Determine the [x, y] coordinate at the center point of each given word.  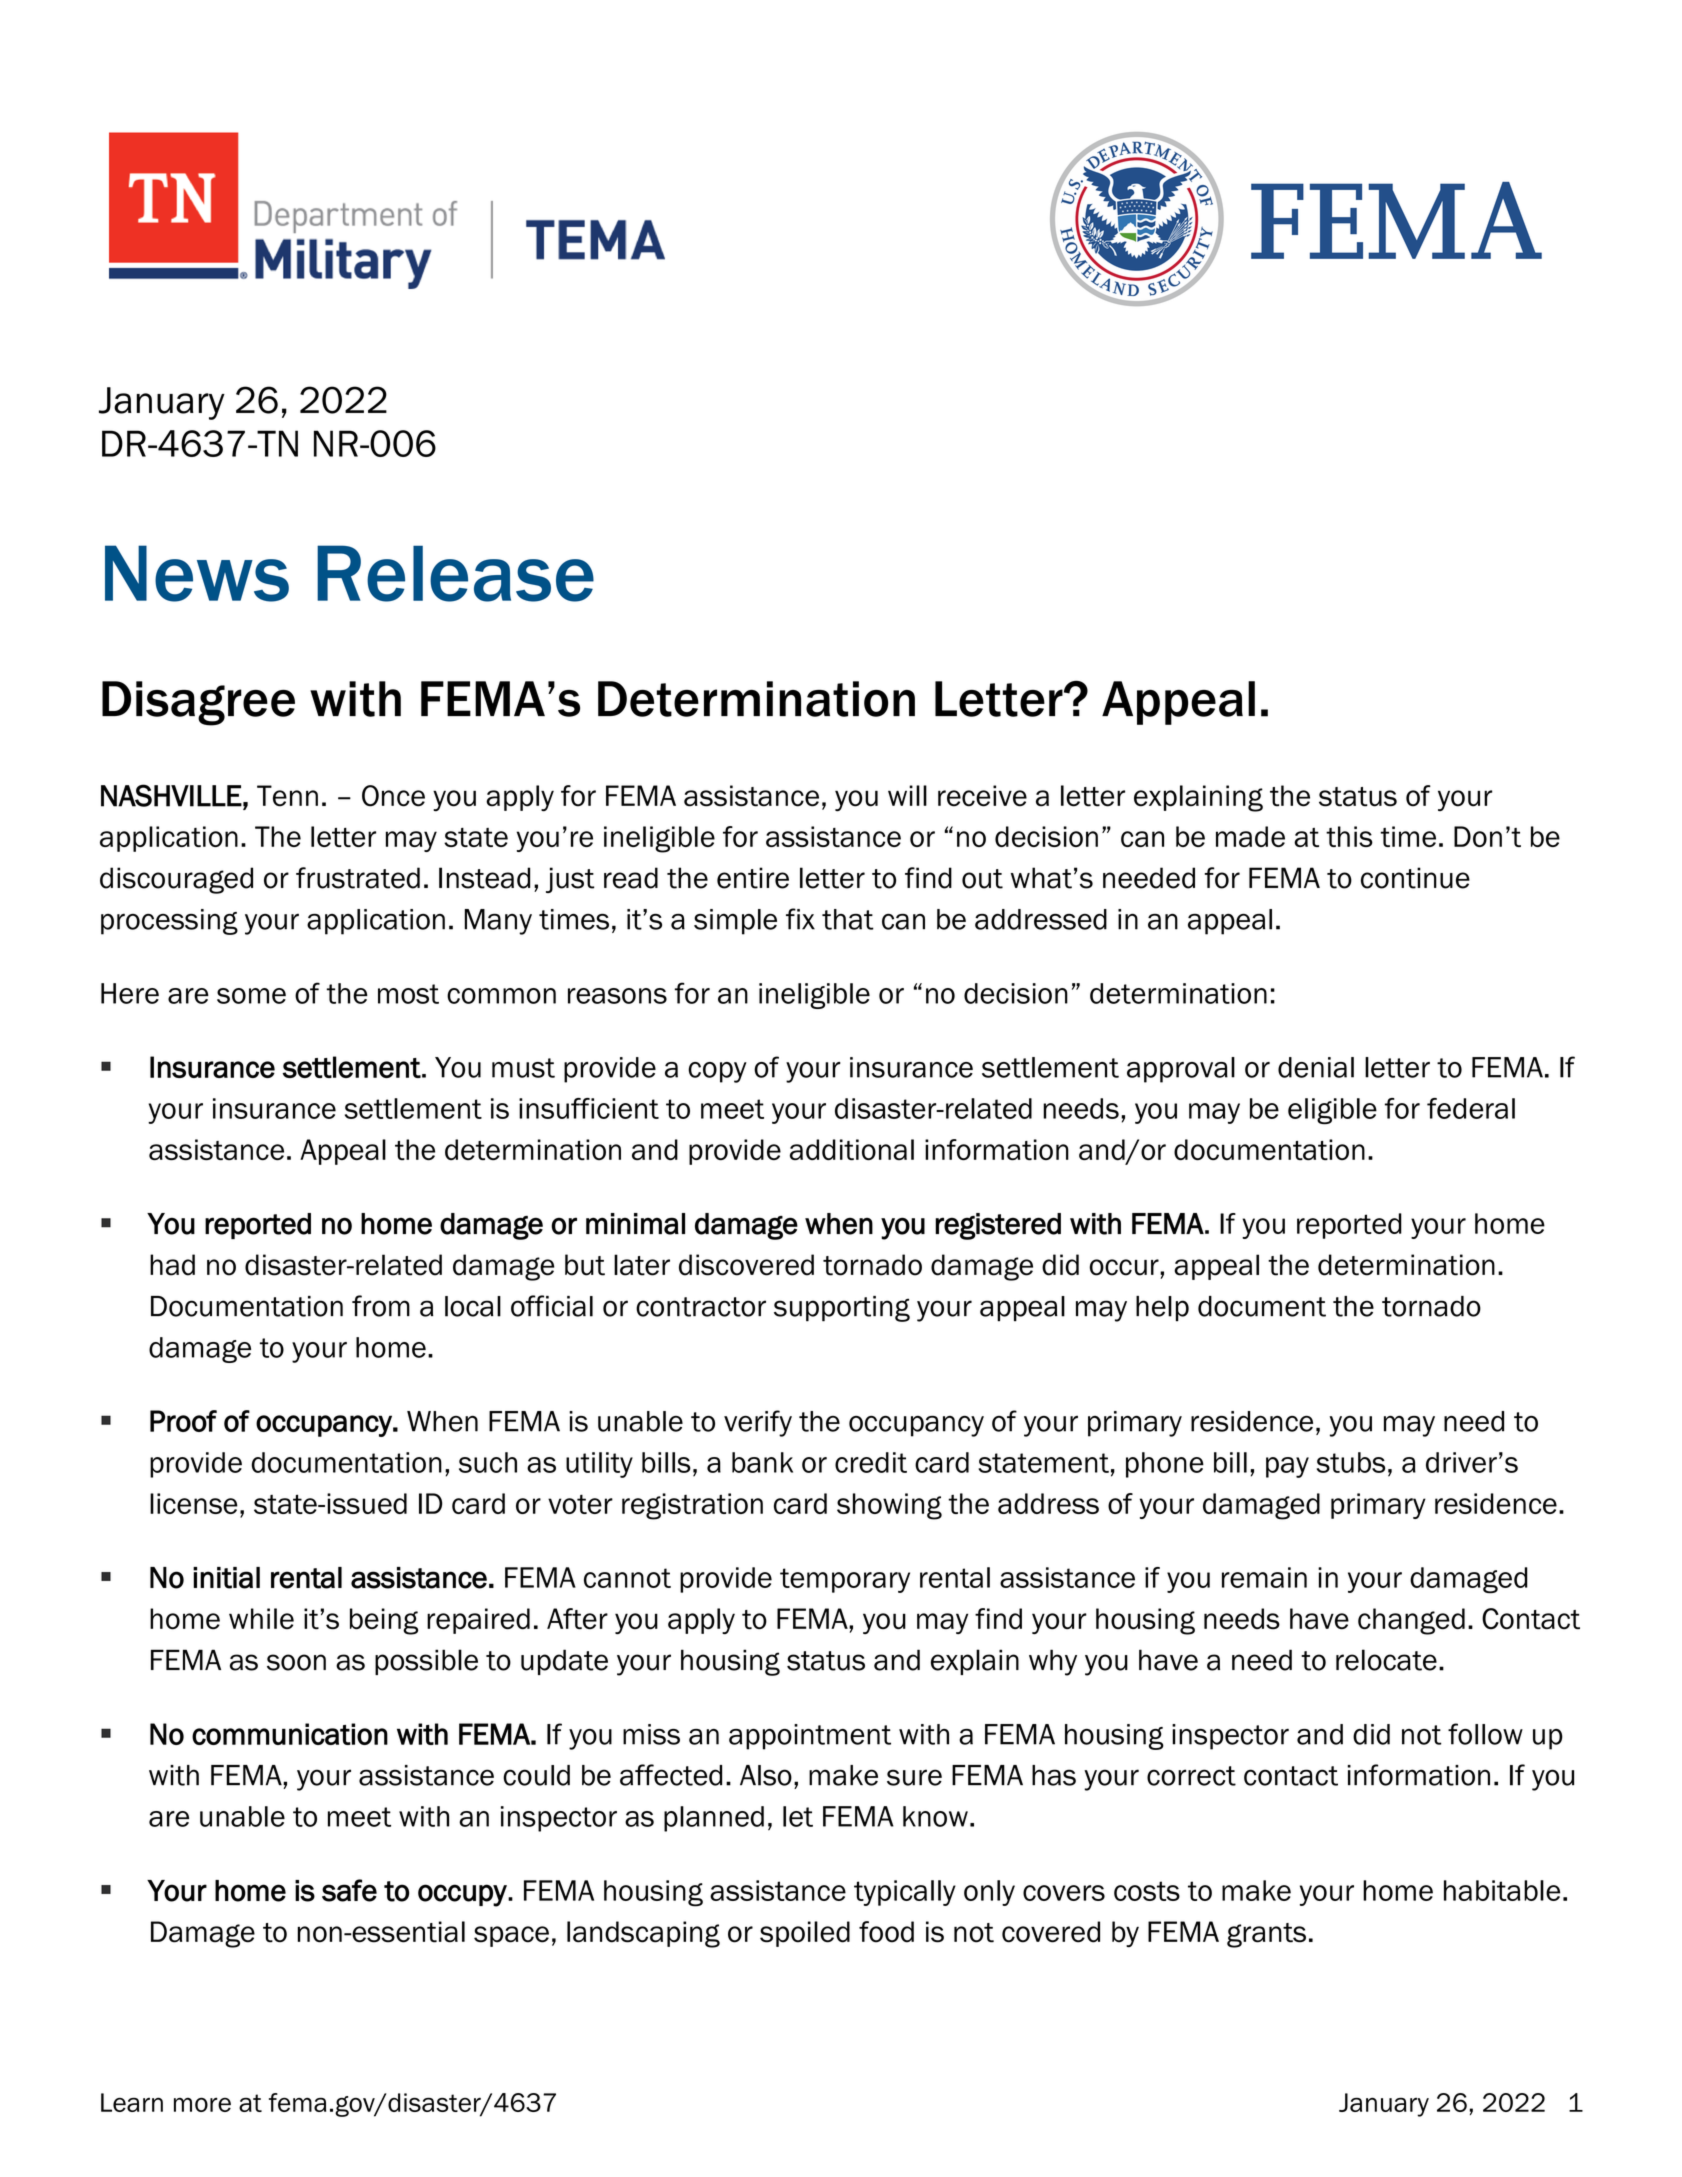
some [251, 996]
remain [1264, 1577]
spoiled [805, 1934]
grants [1266, 1935]
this [1349, 836]
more [202, 2104]
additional [852, 1149]
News [197, 573]
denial [1316, 1067]
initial [226, 1578]
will [907, 795]
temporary [845, 1580]
